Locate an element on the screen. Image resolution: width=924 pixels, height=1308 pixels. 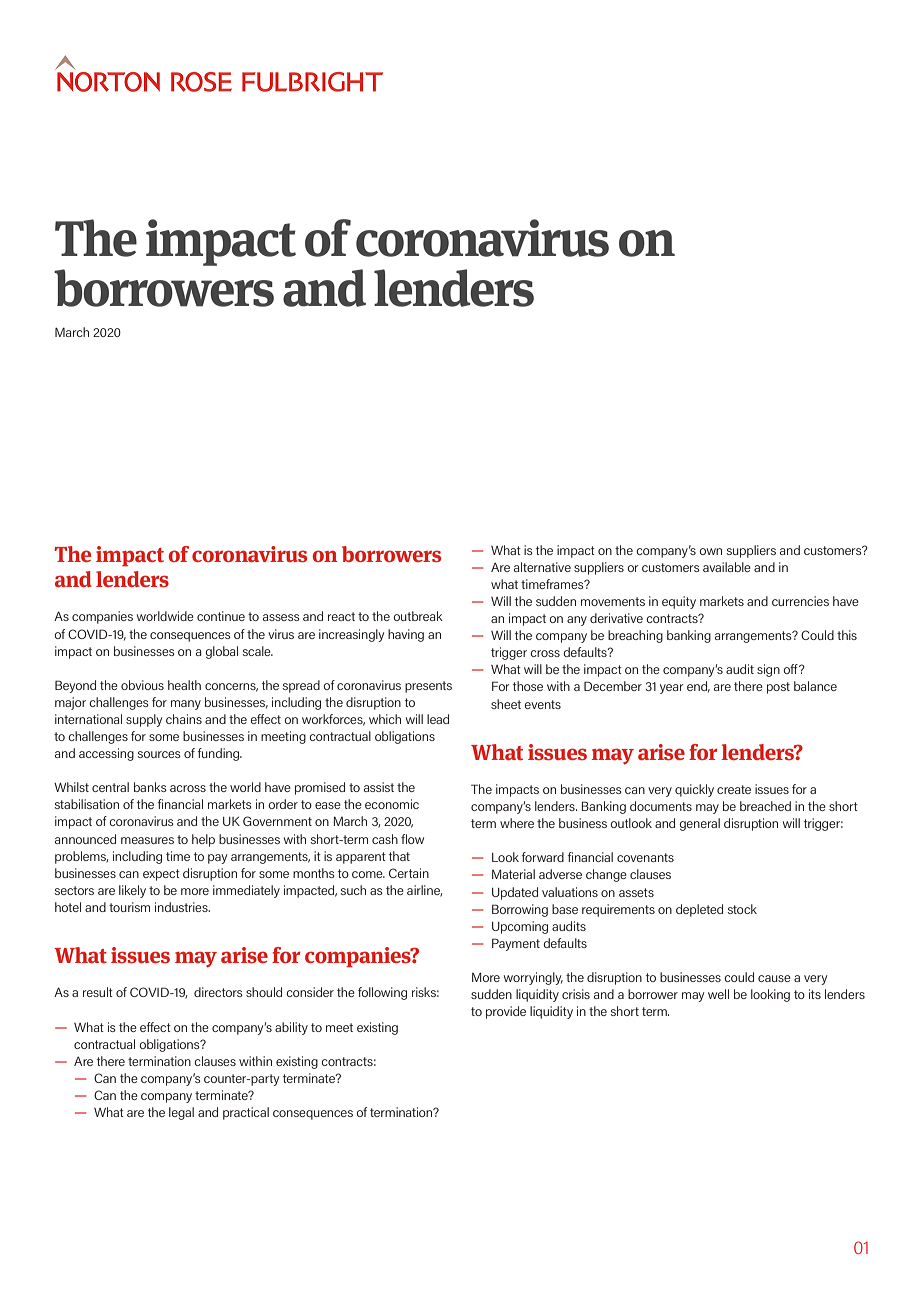
practical is located at coordinates (246, 1113).
